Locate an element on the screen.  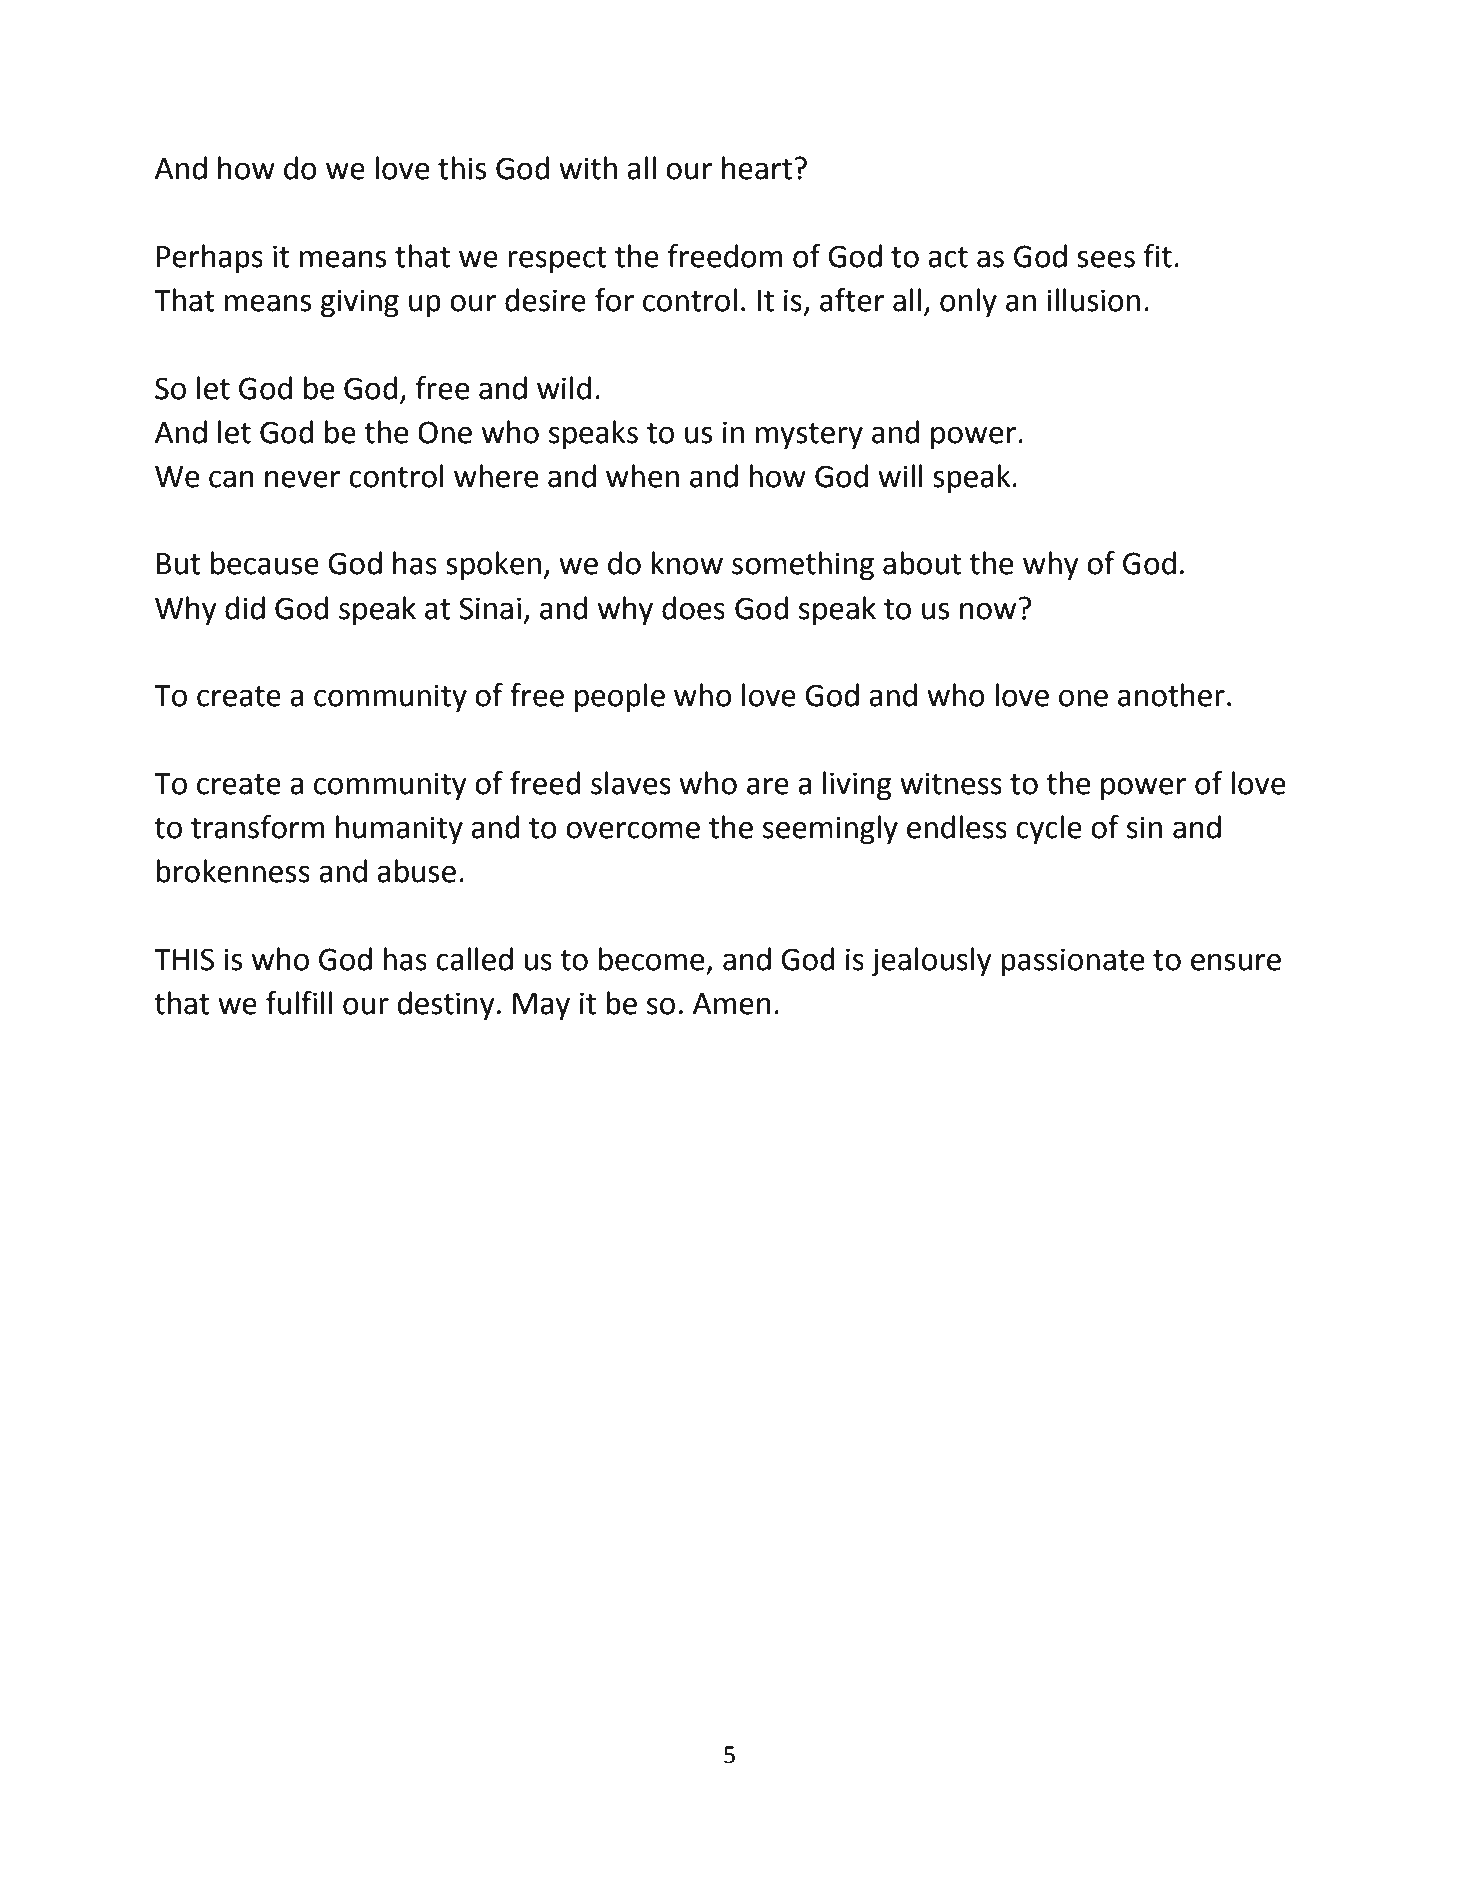
cycle is located at coordinates (1049, 830).
